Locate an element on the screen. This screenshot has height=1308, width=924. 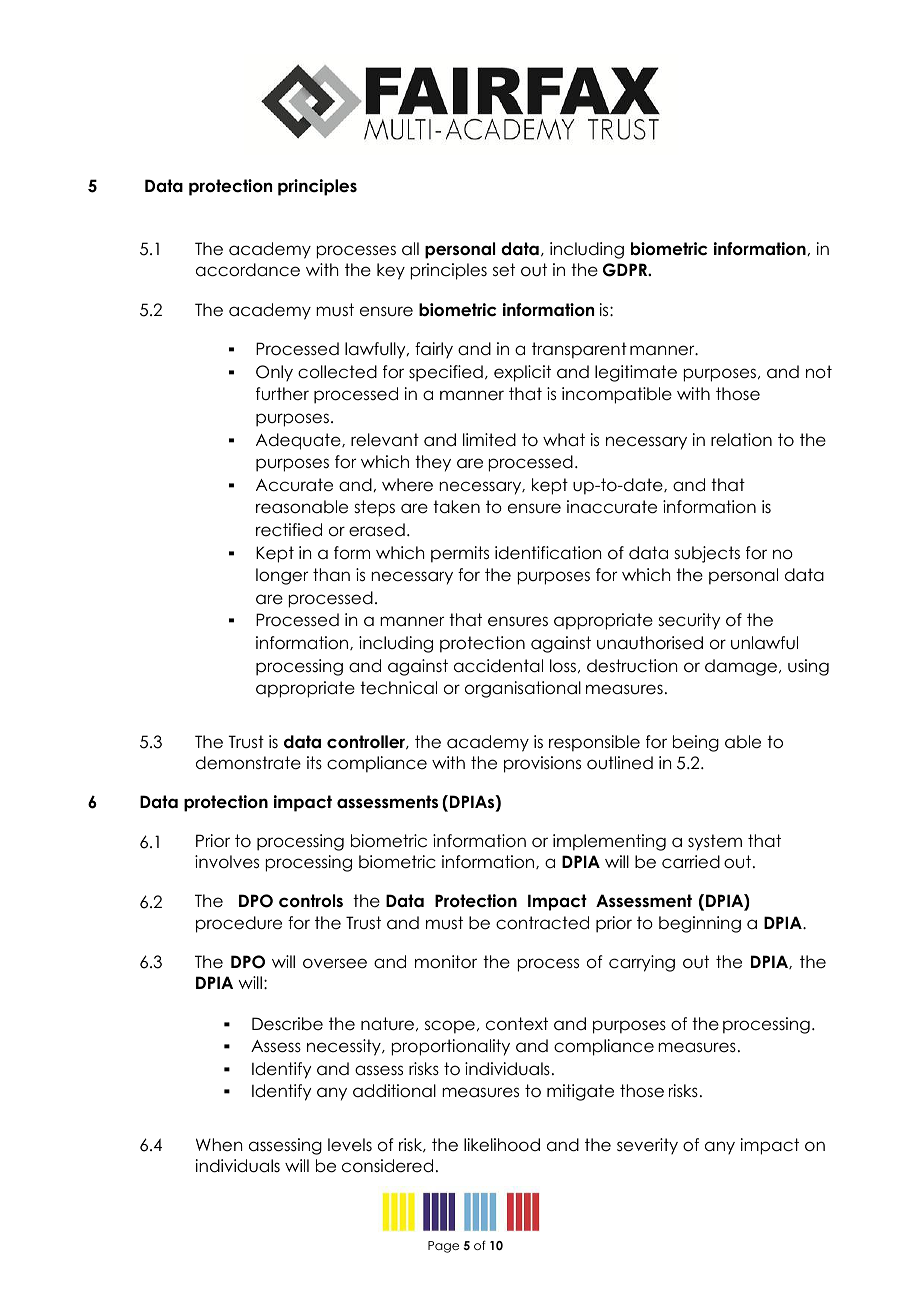
beginning is located at coordinates (700, 924).
